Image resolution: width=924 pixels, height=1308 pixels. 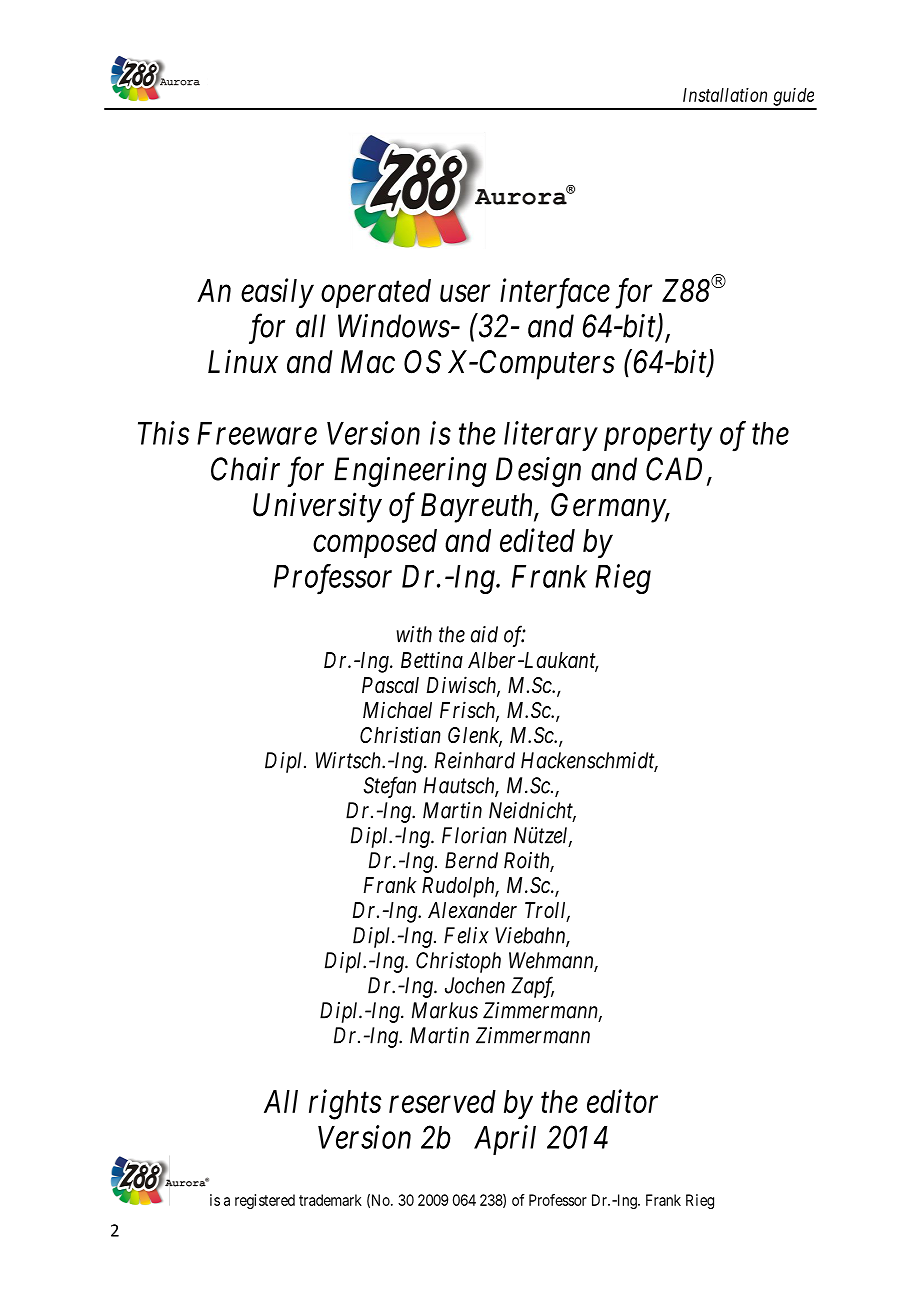 What do you see at coordinates (537, 540) in the image?
I see `edited` at bounding box center [537, 540].
